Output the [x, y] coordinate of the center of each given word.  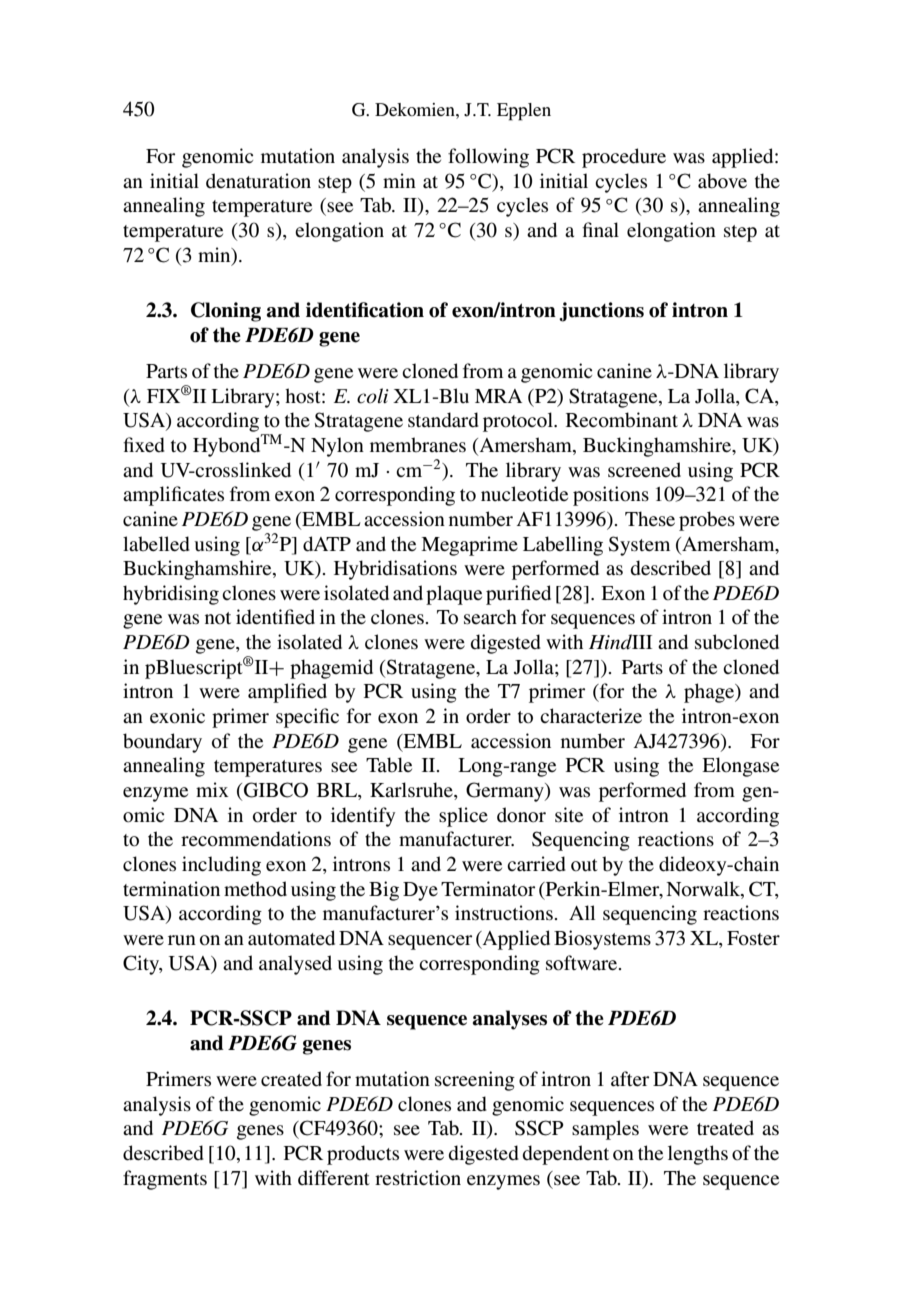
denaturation [258, 181]
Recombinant [622, 420]
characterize [591, 715]
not [218, 618]
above [722, 181]
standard [443, 420]
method [255, 889]
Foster [753, 938]
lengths [698, 1155]
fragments [165, 1180]
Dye [420, 891]
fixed [144, 445]
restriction [418, 1178]
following [488, 158]
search [490, 616]
